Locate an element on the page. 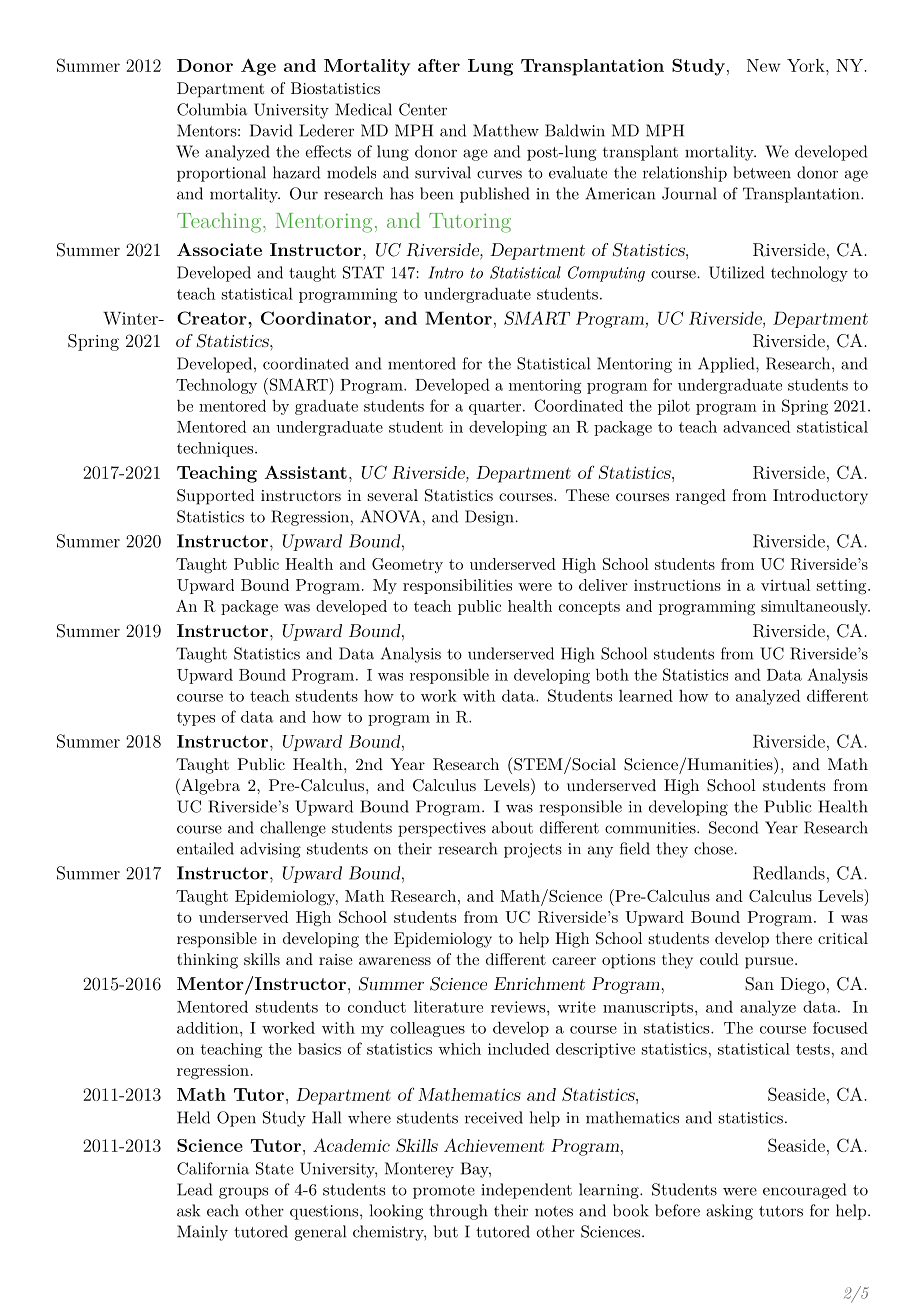 This page has width=924, height=1308. Coordinator is located at coordinates (316, 318).
